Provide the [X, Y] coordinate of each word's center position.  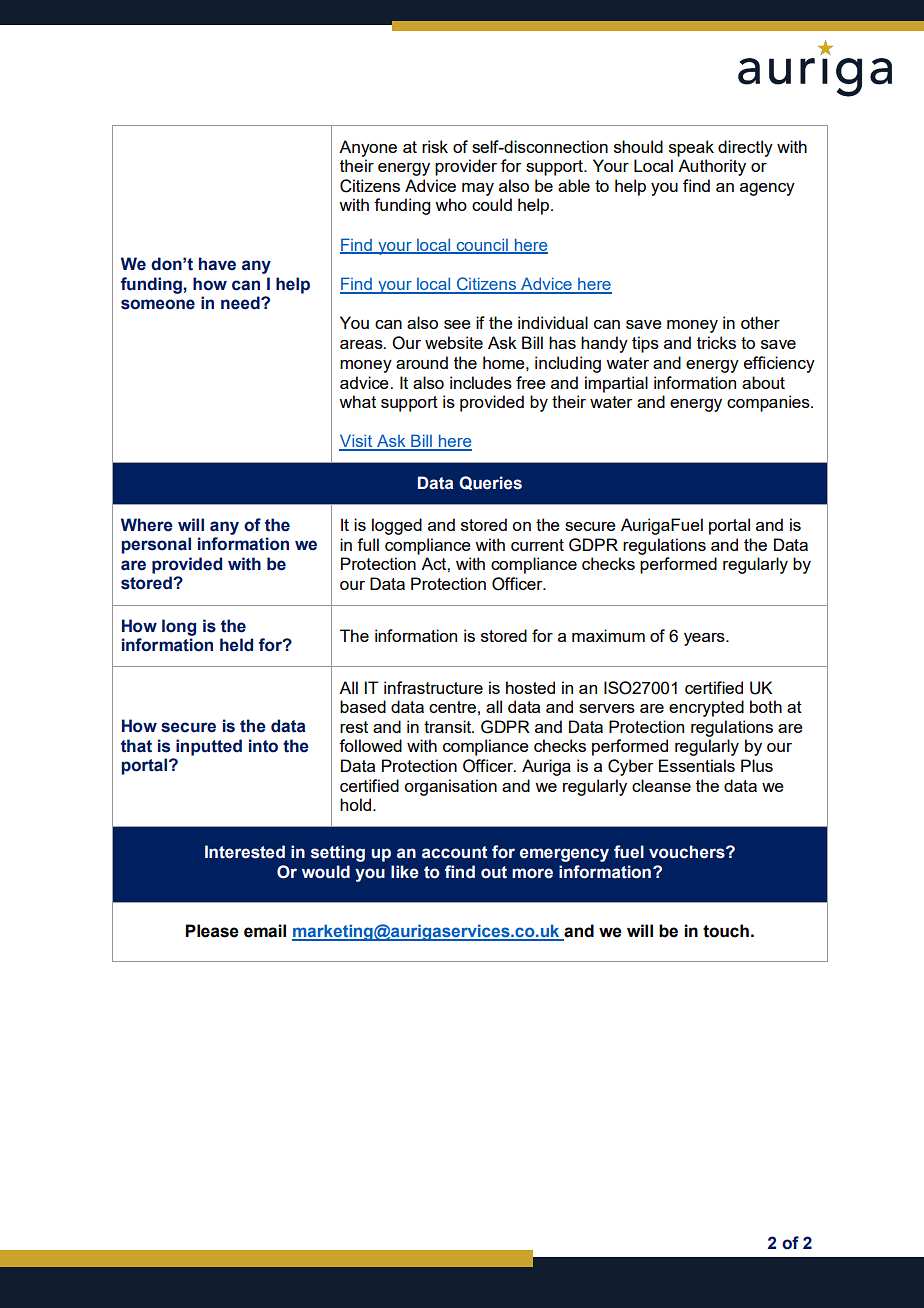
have [217, 264]
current [537, 545]
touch [726, 931]
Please [212, 931]
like [405, 872]
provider [466, 167]
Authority [712, 167]
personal [156, 545]
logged [397, 526]
